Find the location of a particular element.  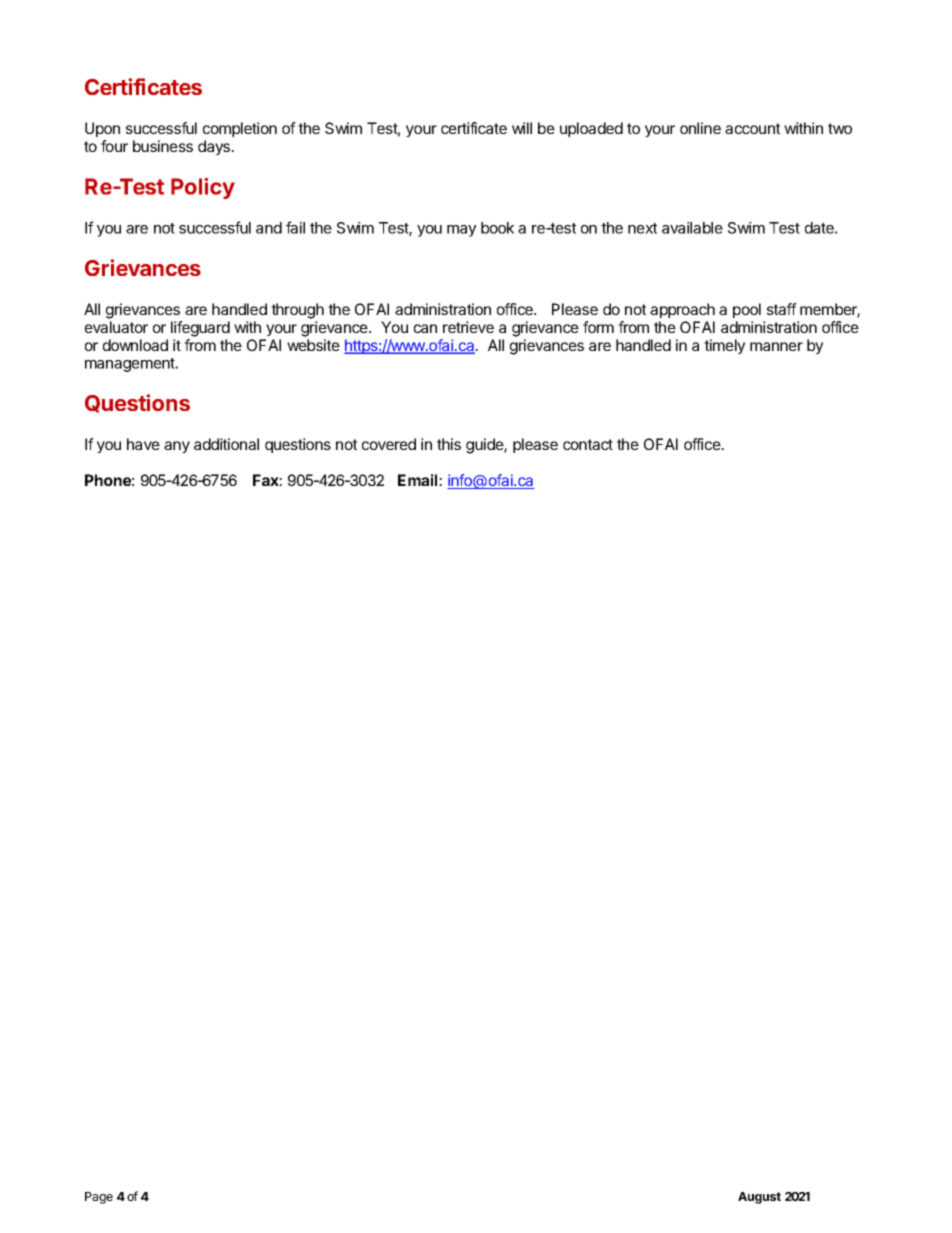

Page is located at coordinates (99, 1198).
